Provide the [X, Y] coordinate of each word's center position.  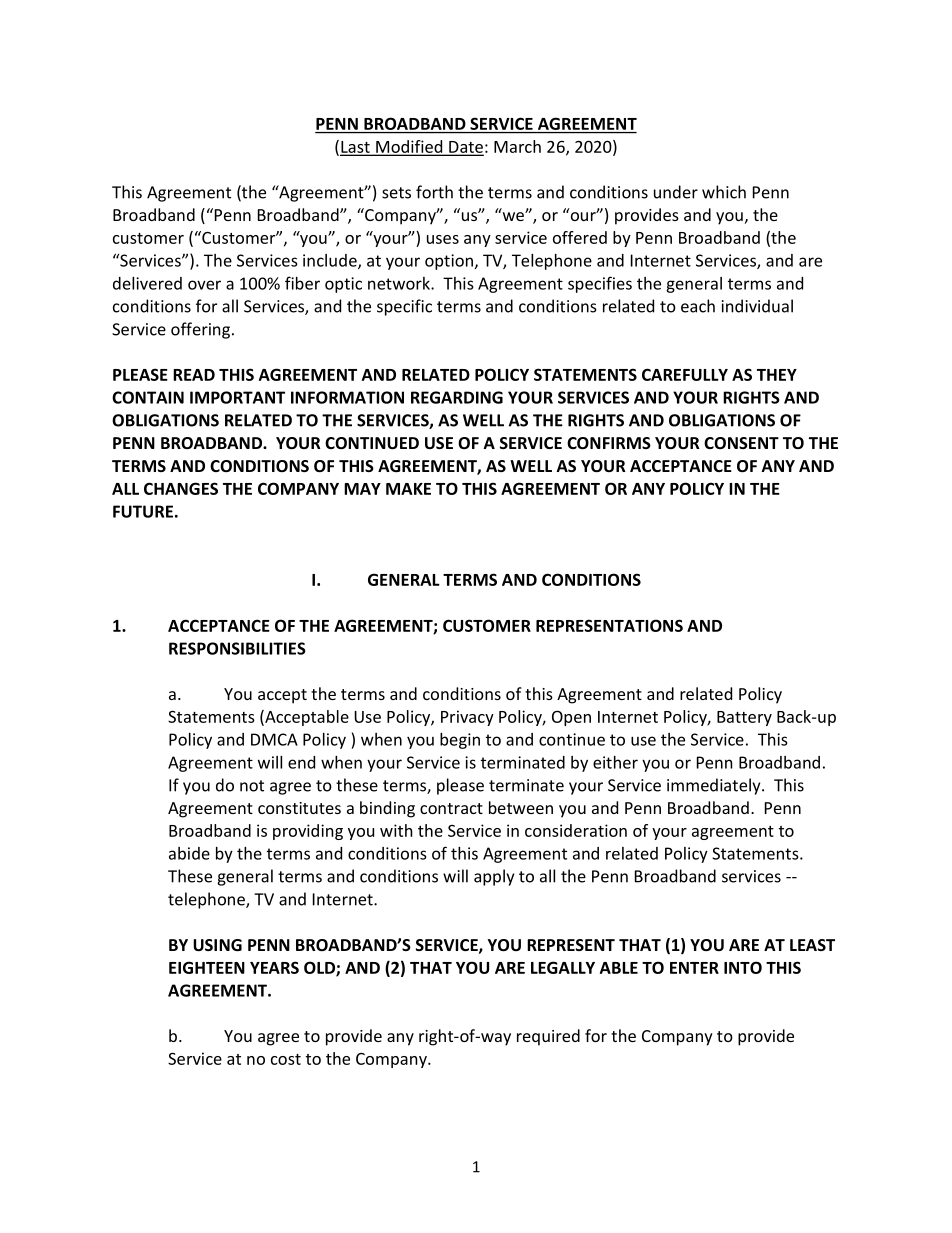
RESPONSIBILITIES [237, 648]
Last [356, 148]
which [724, 192]
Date [465, 148]
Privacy [467, 718]
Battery [744, 718]
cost [286, 1059]
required [548, 1037]
